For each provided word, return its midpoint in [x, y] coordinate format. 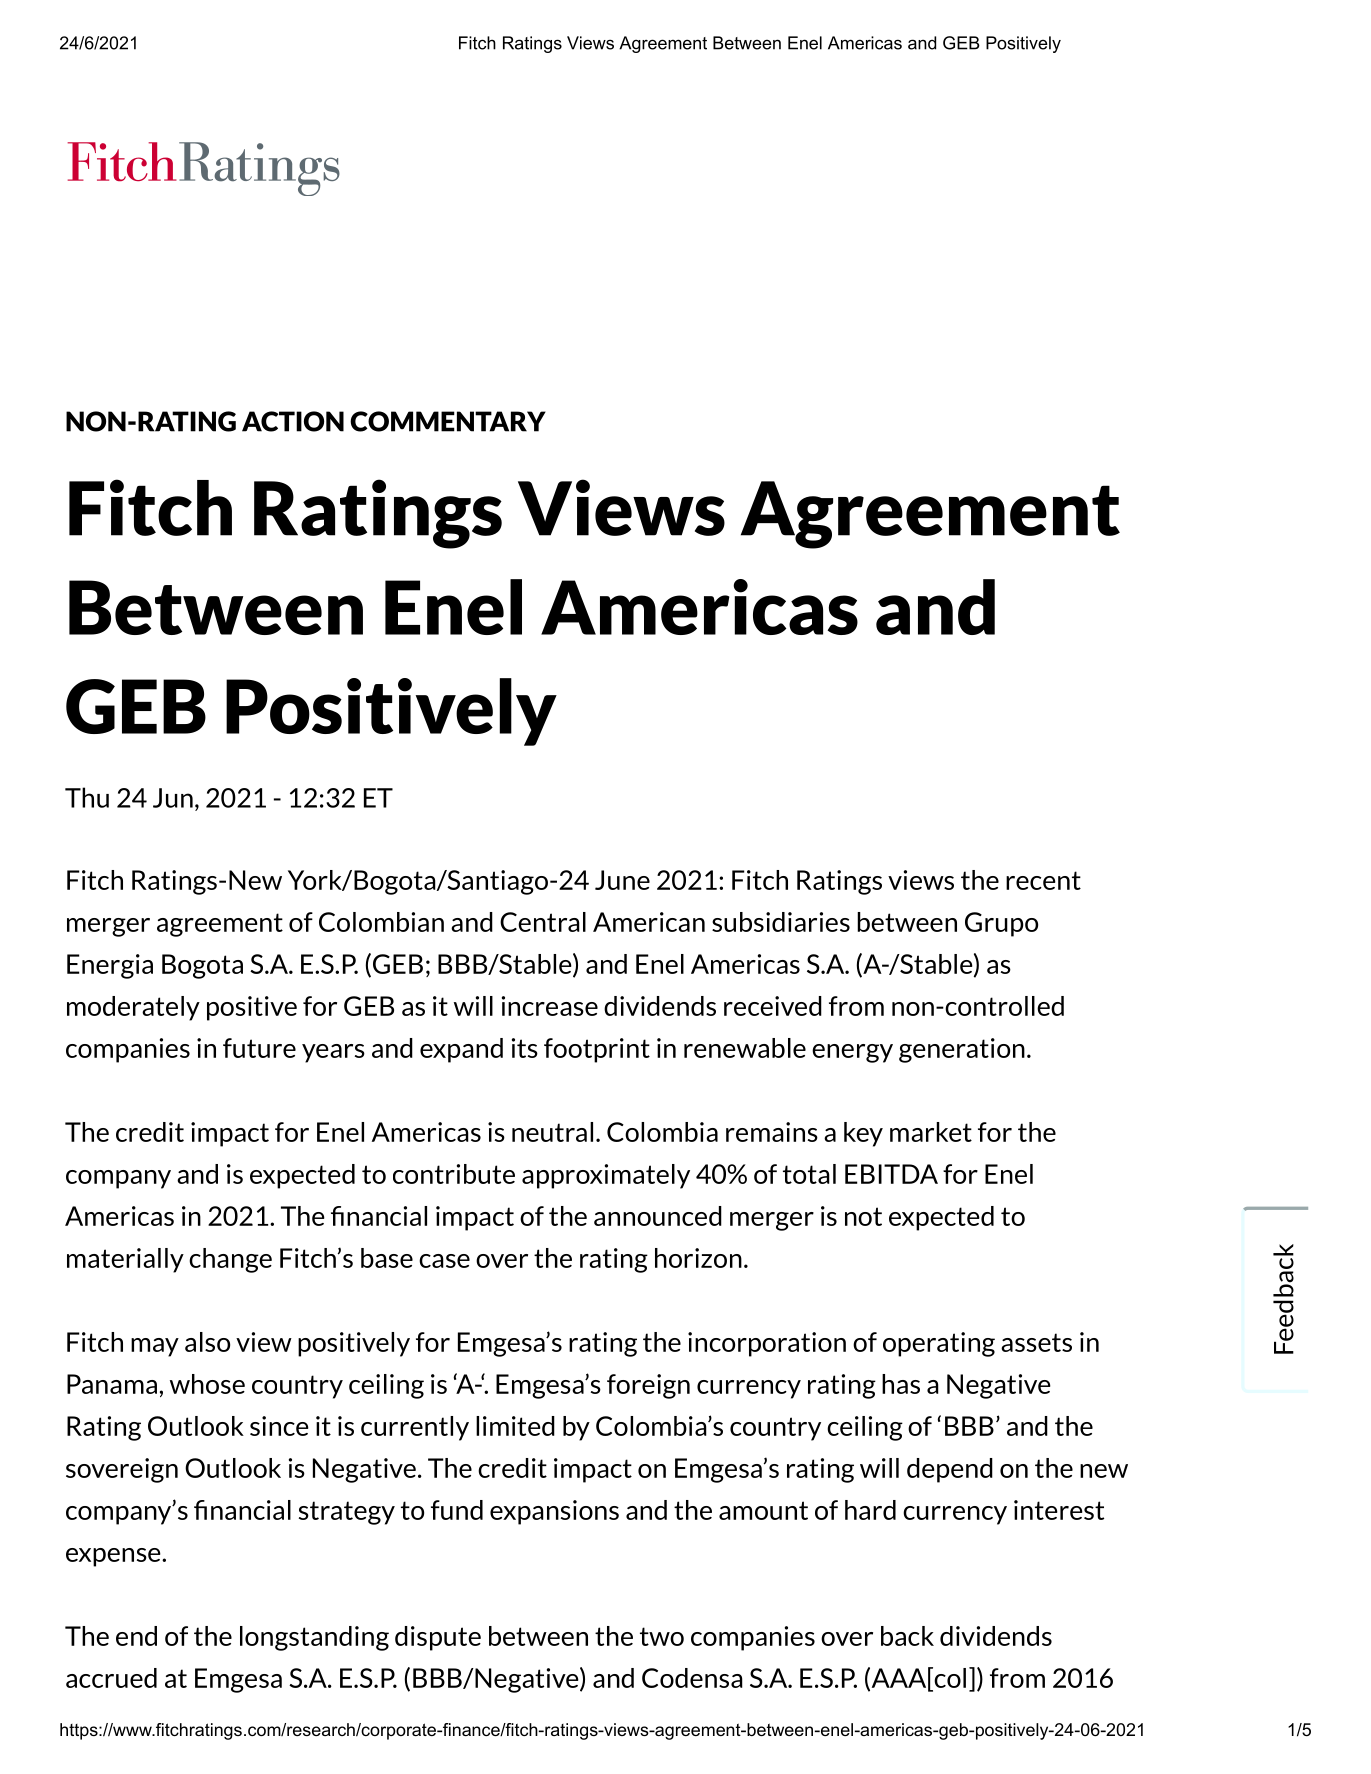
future [259, 1048]
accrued [111, 1678]
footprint [597, 1050]
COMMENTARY [448, 421]
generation [962, 1050]
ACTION [293, 421]
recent [1043, 880]
